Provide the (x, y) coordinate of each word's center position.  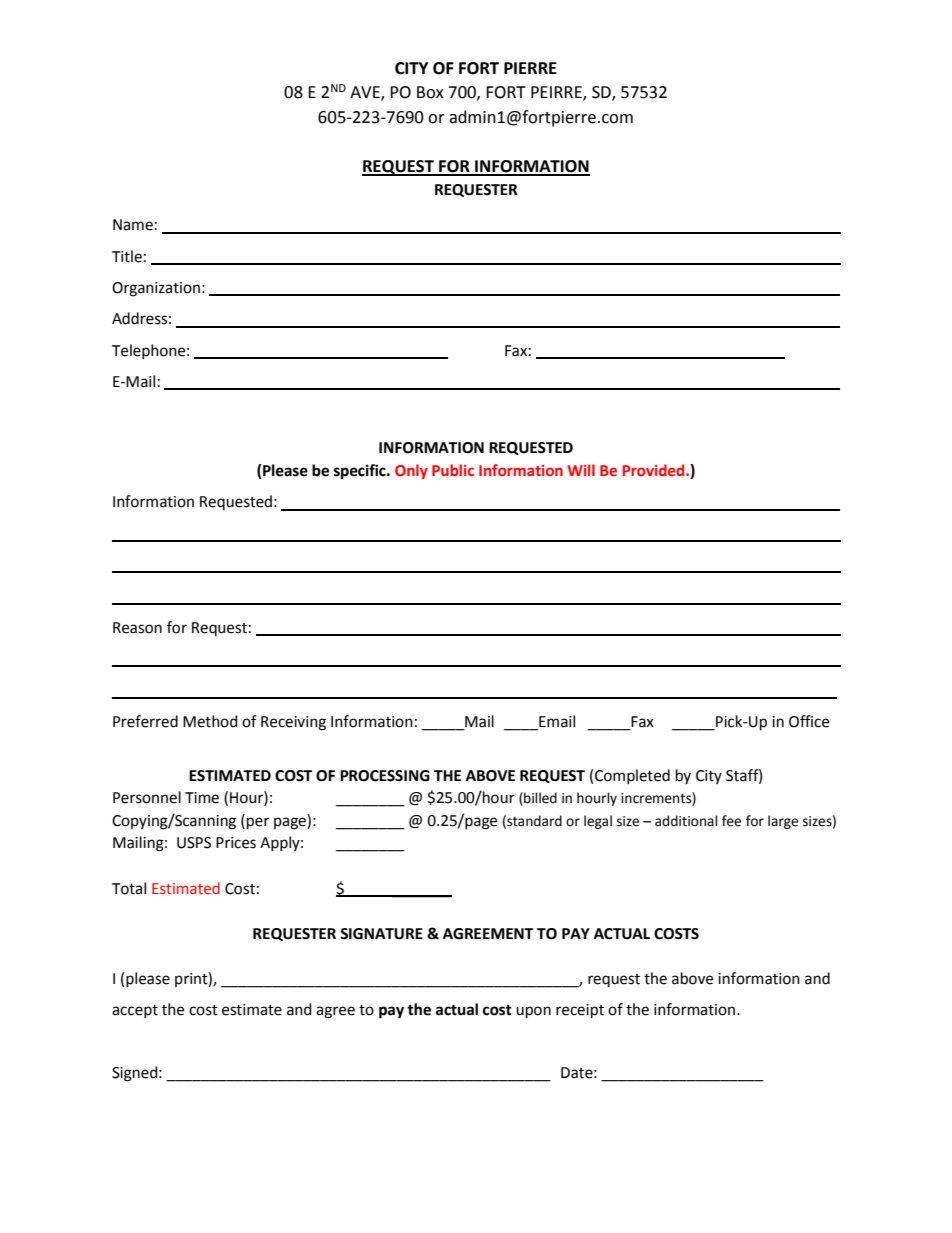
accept (135, 1011)
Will (581, 470)
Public (453, 470)
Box (430, 92)
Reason (137, 628)
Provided (655, 470)
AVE (366, 93)
